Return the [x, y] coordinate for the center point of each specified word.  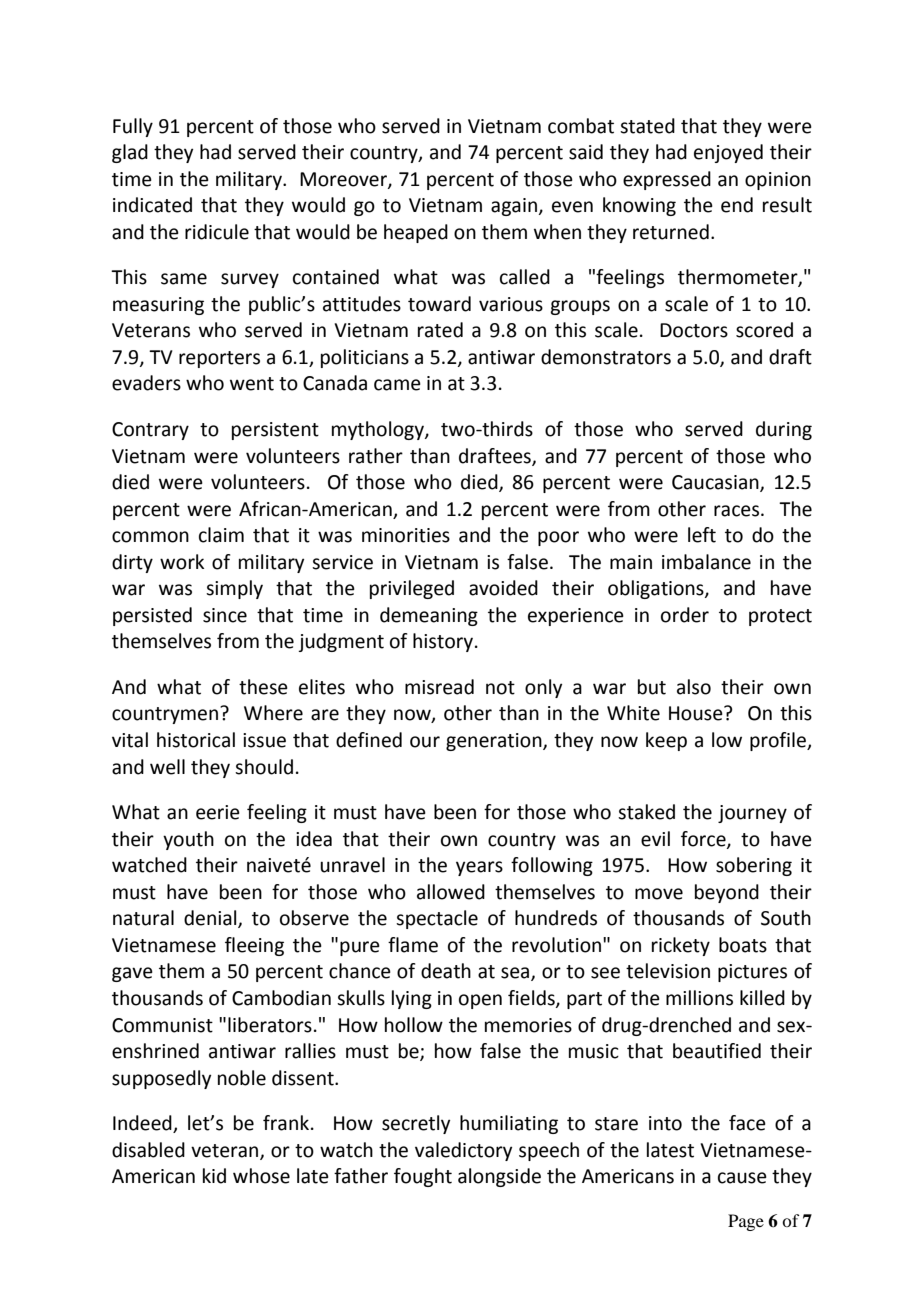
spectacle [437, 919]
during [784, 430]
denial [211, 919]
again [514, 207]
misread [439, 687]
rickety [681, 946]
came [397, 385]
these [263, 687]
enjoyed [728, 153]
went [252, 384]
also [694, 687]
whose [261, 1176]
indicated [152, 205]
